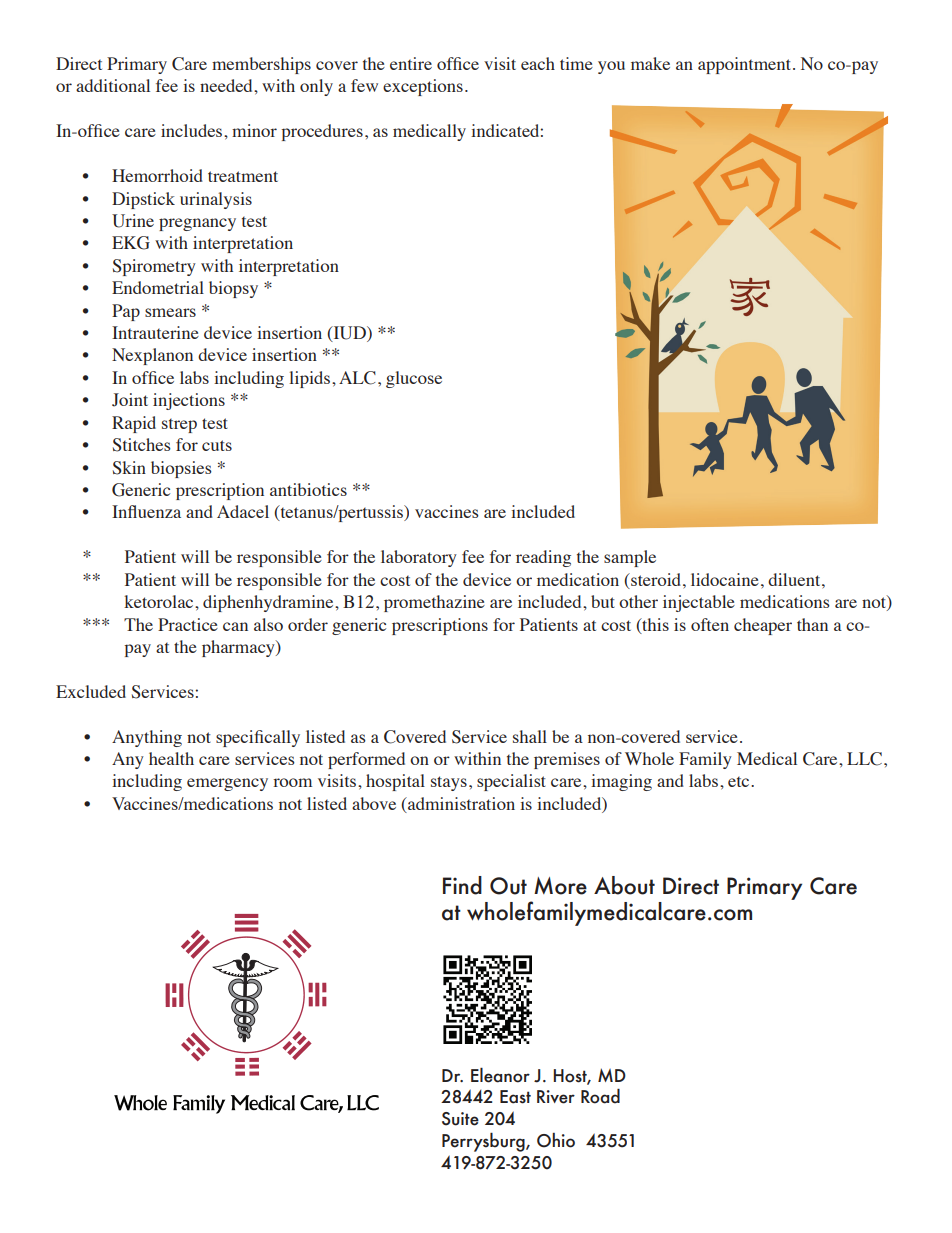 The image size is (952, 1233). Describe the element at coordinates (763, 626) in the screenshot. I see `cheaper` at that location.
